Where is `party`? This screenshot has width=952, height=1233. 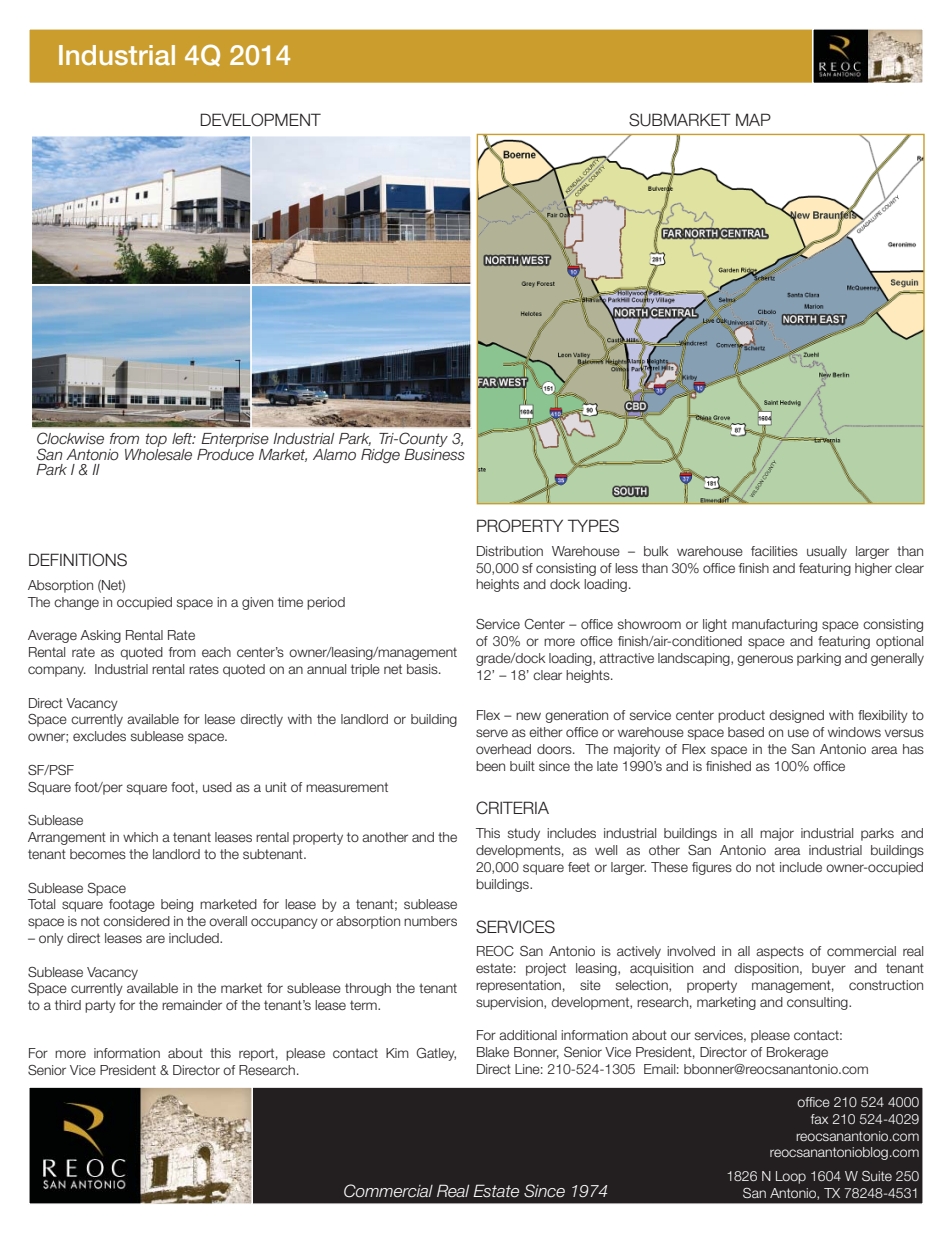
party is located at coordinates (100, 1006).
